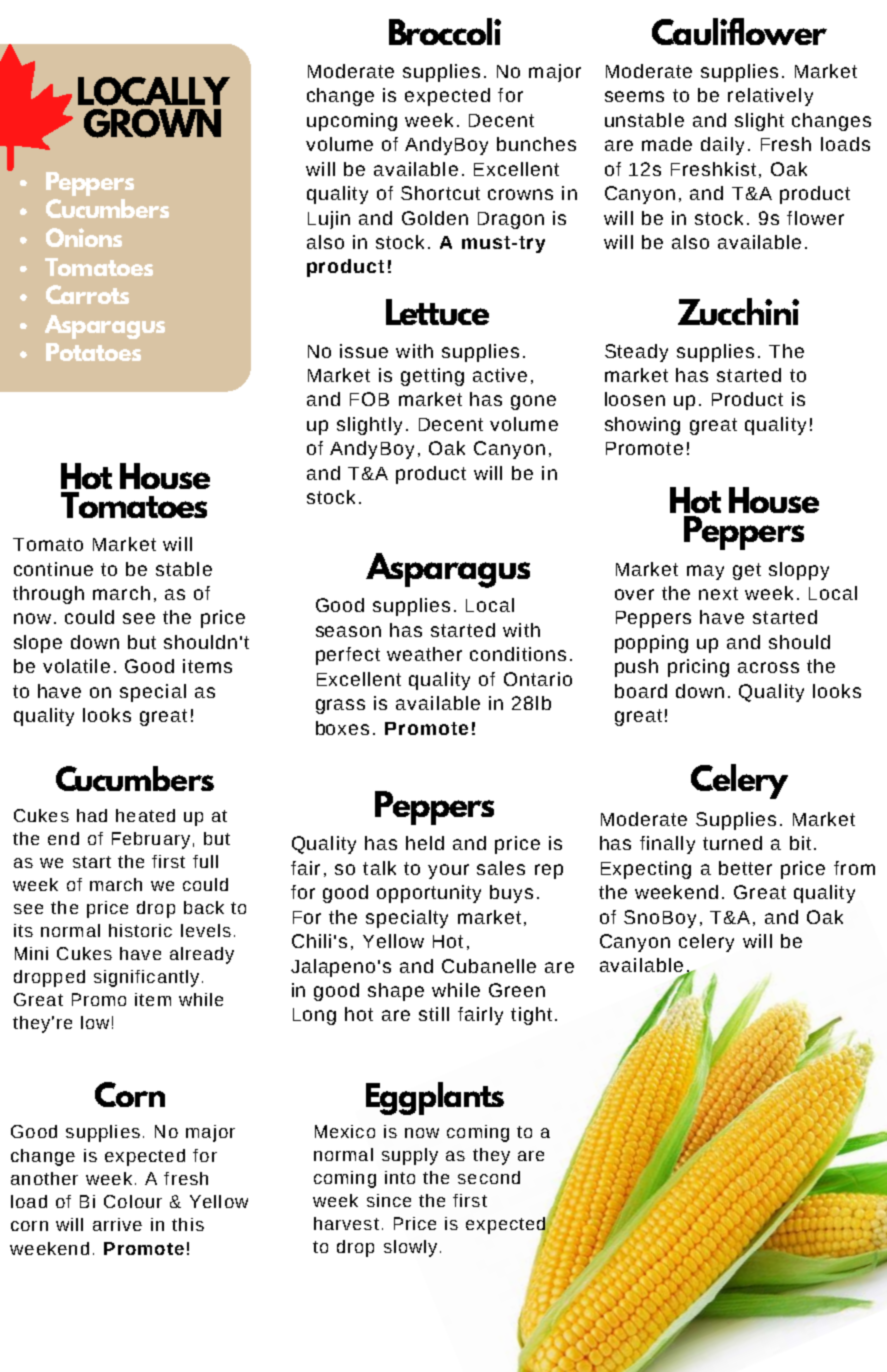 This screenshot has height=1372, width=887. Describe the element at coordinates (722, 146) in the screenshot. I see `daily` at that location.
